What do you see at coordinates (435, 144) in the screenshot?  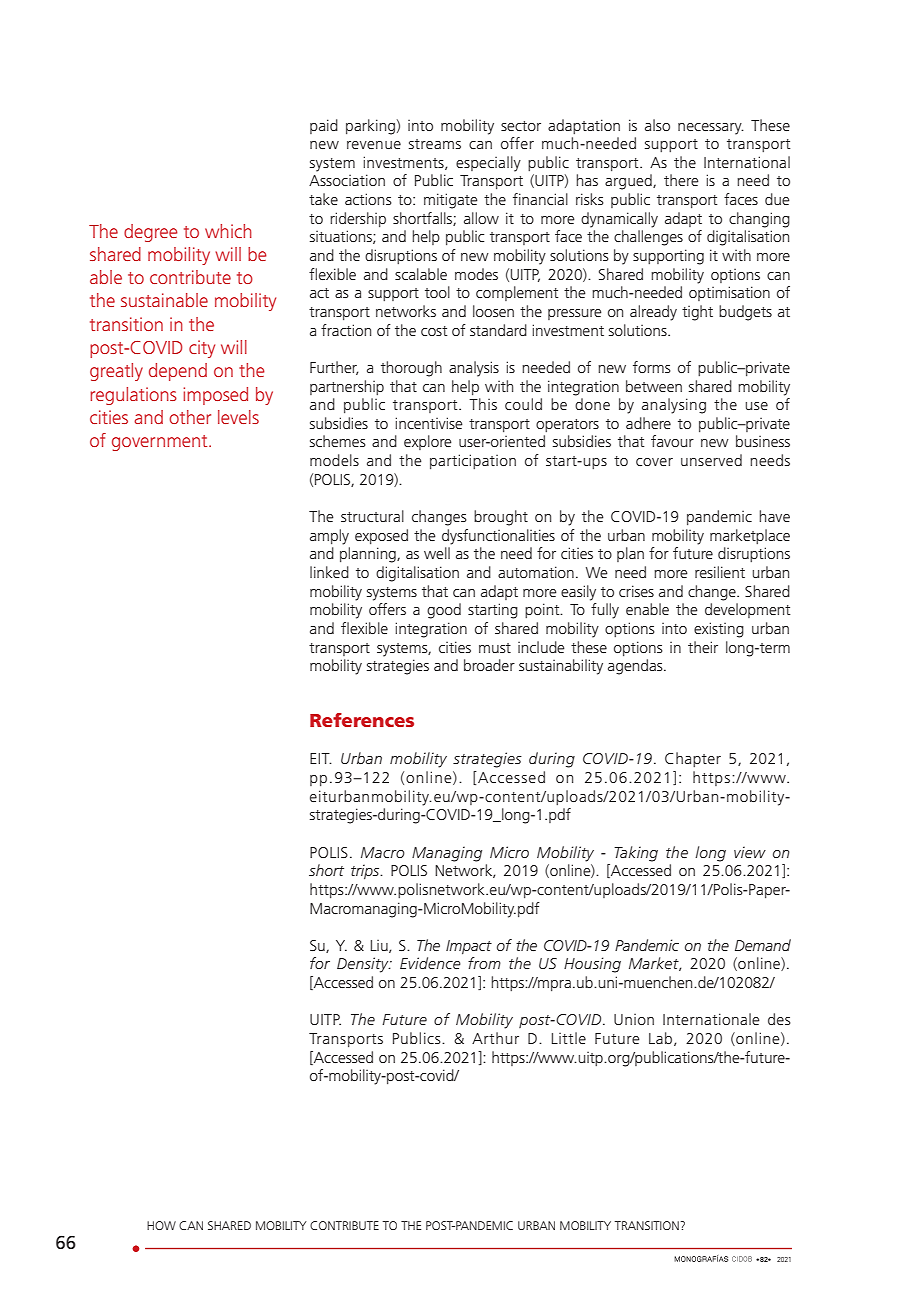 I see `streams` at bounding box center [435, 144].
